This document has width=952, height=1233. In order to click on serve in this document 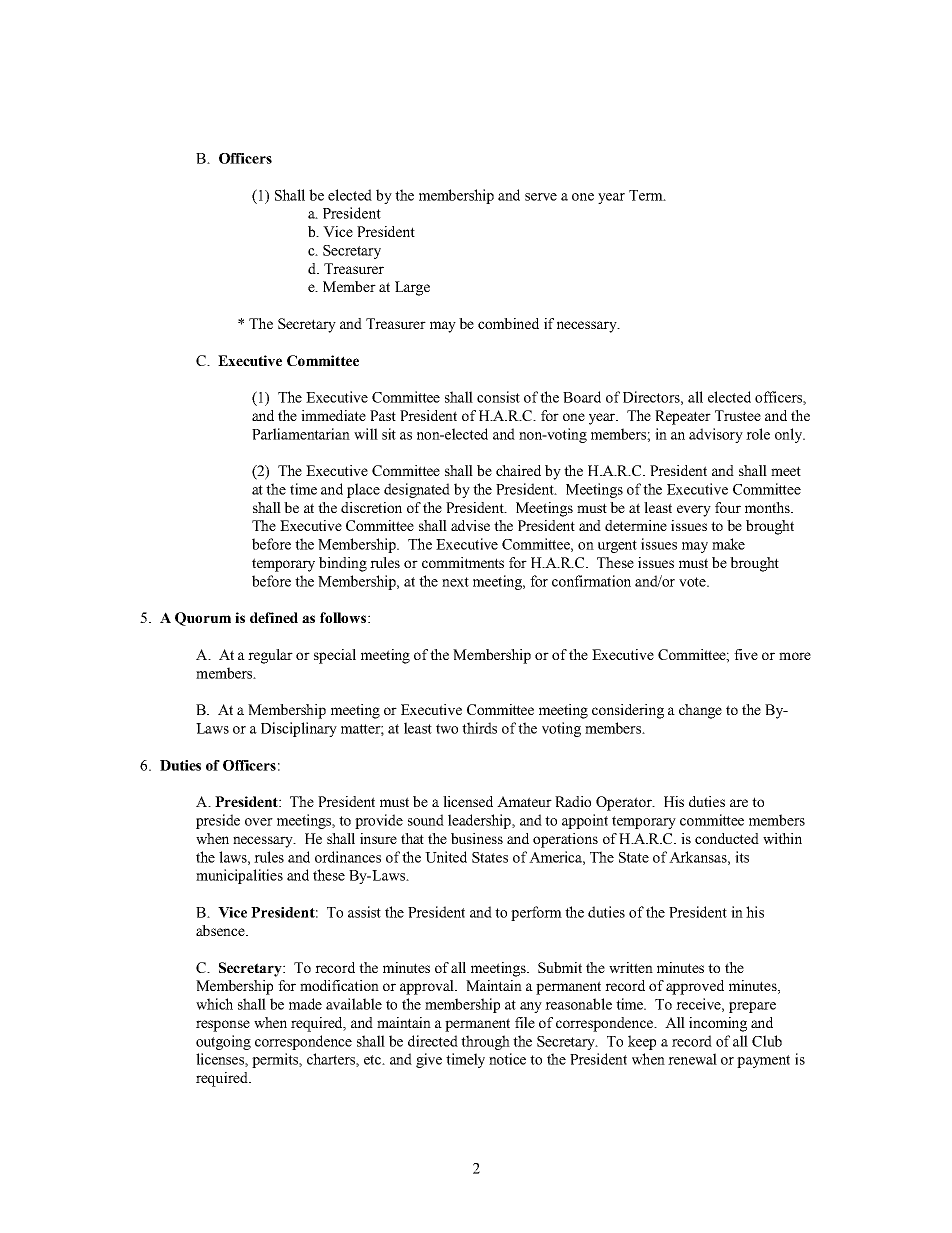, I will do `click(541, 197)`.
